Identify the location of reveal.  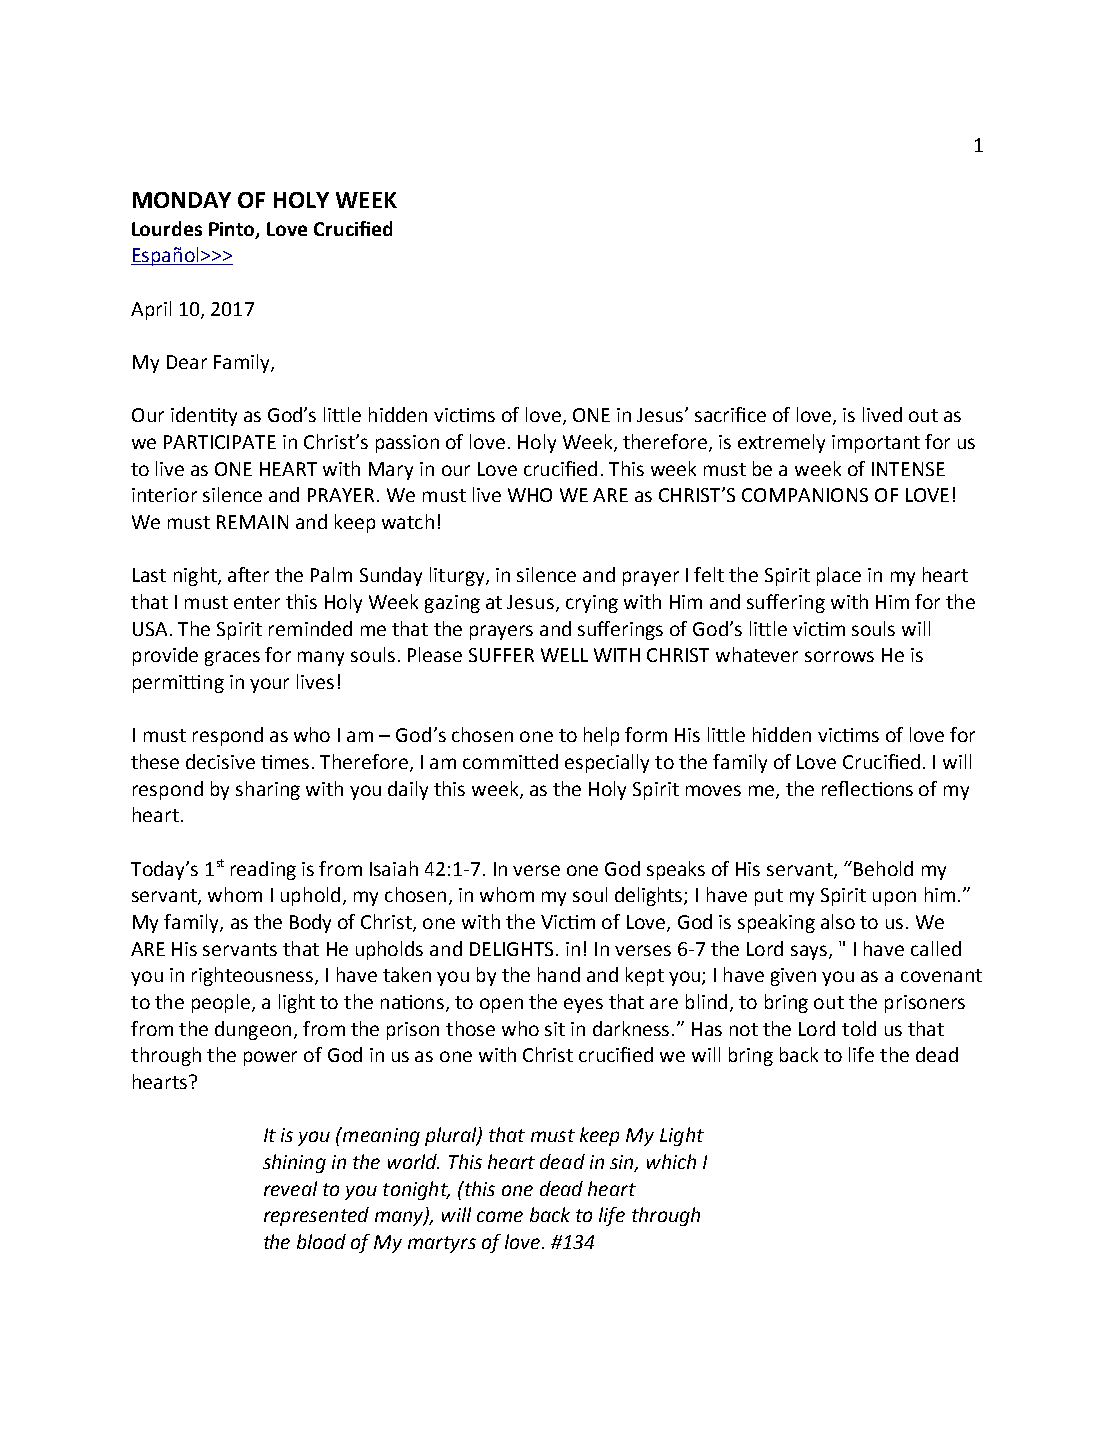
(290, 1188).
